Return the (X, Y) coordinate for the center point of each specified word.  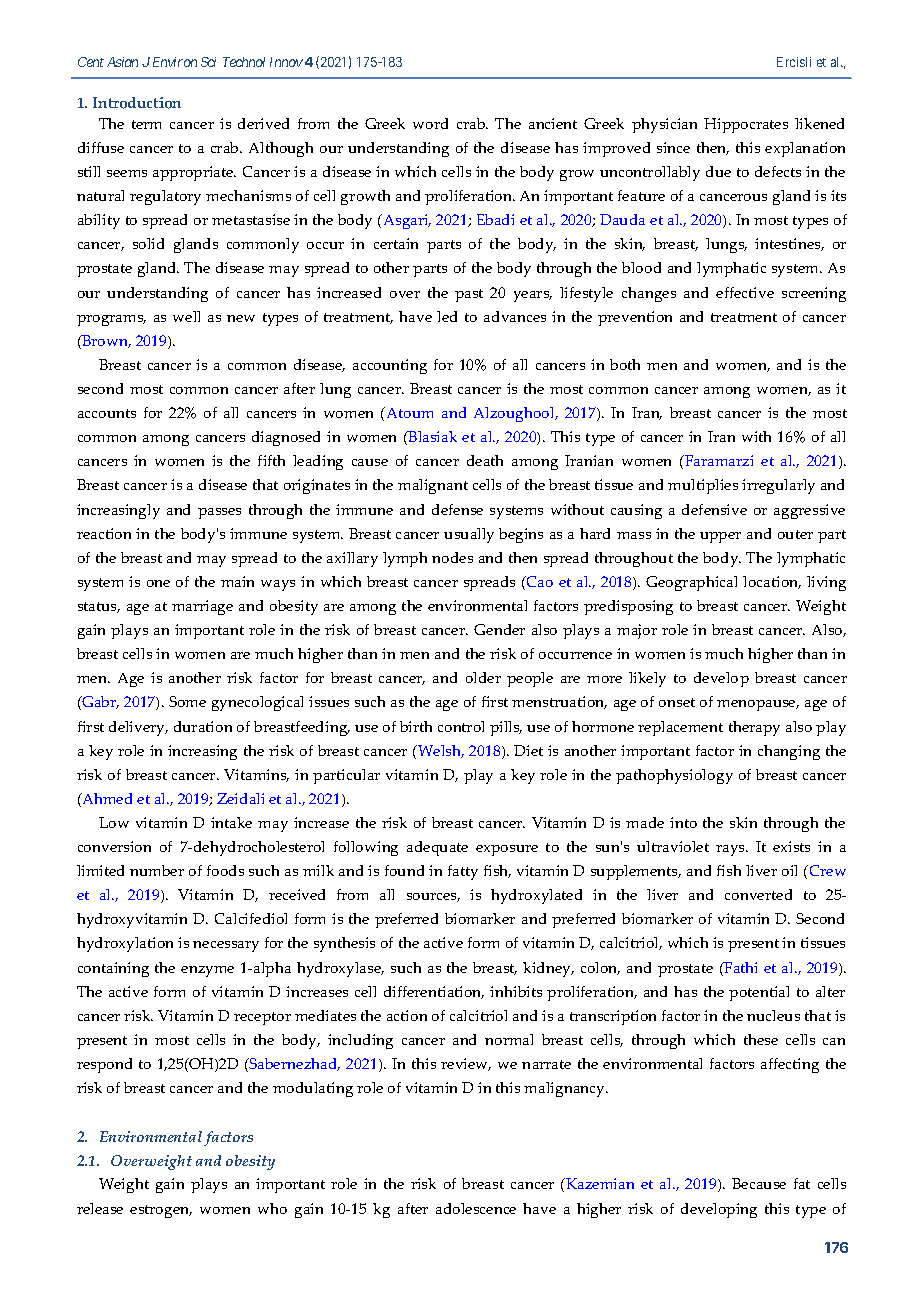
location (772, 582)
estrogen (161, 1211)
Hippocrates (746, 125)
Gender (499, 629)
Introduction (137, 103)
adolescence (476, 1208)
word (430, 123)
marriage (202, 607)
